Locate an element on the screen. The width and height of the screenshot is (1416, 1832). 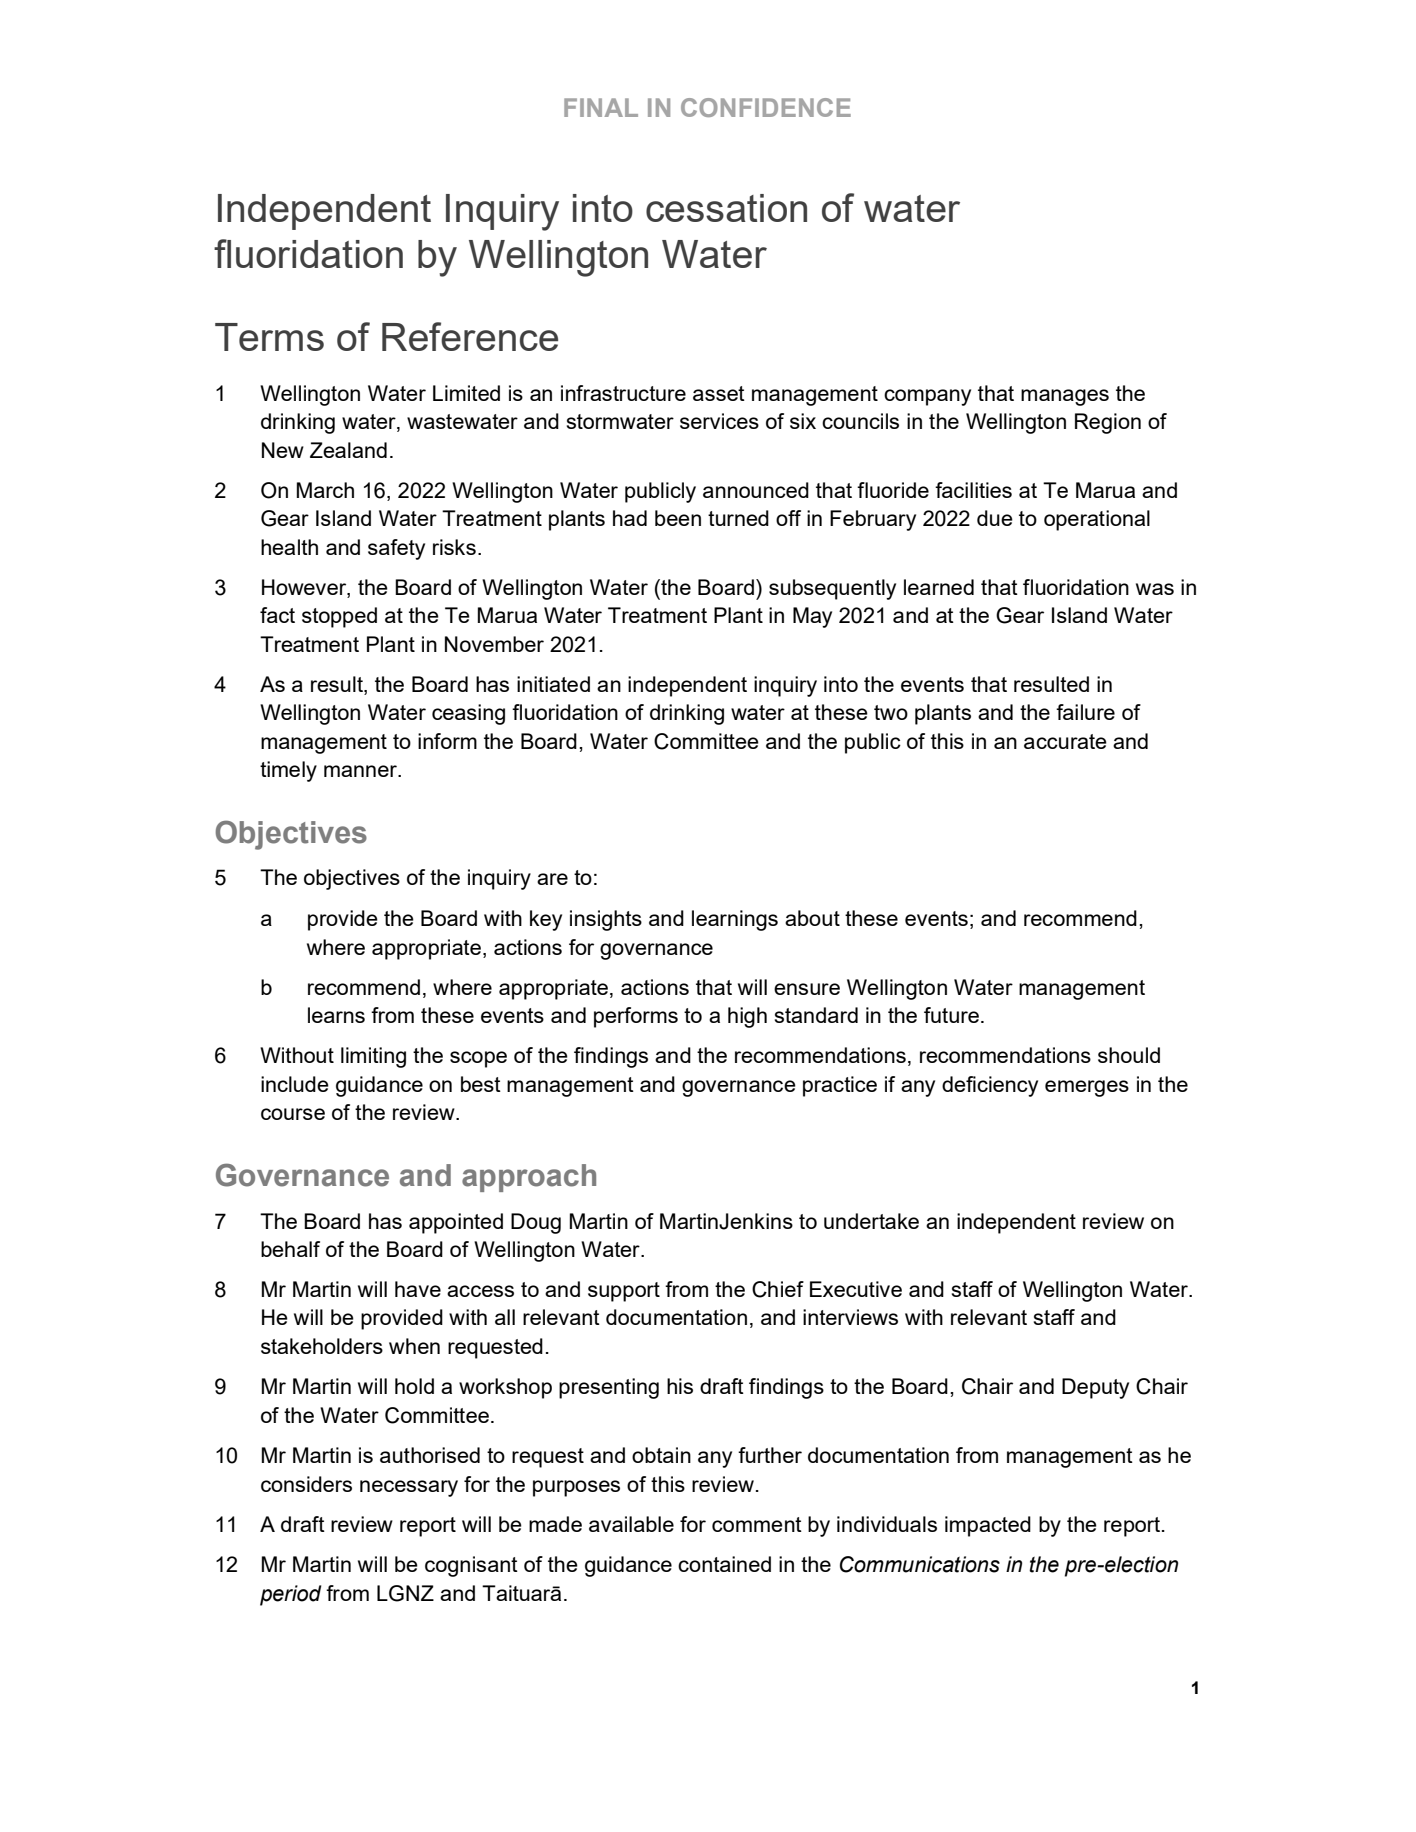
FINAL is located at coordinates (601, 107).
